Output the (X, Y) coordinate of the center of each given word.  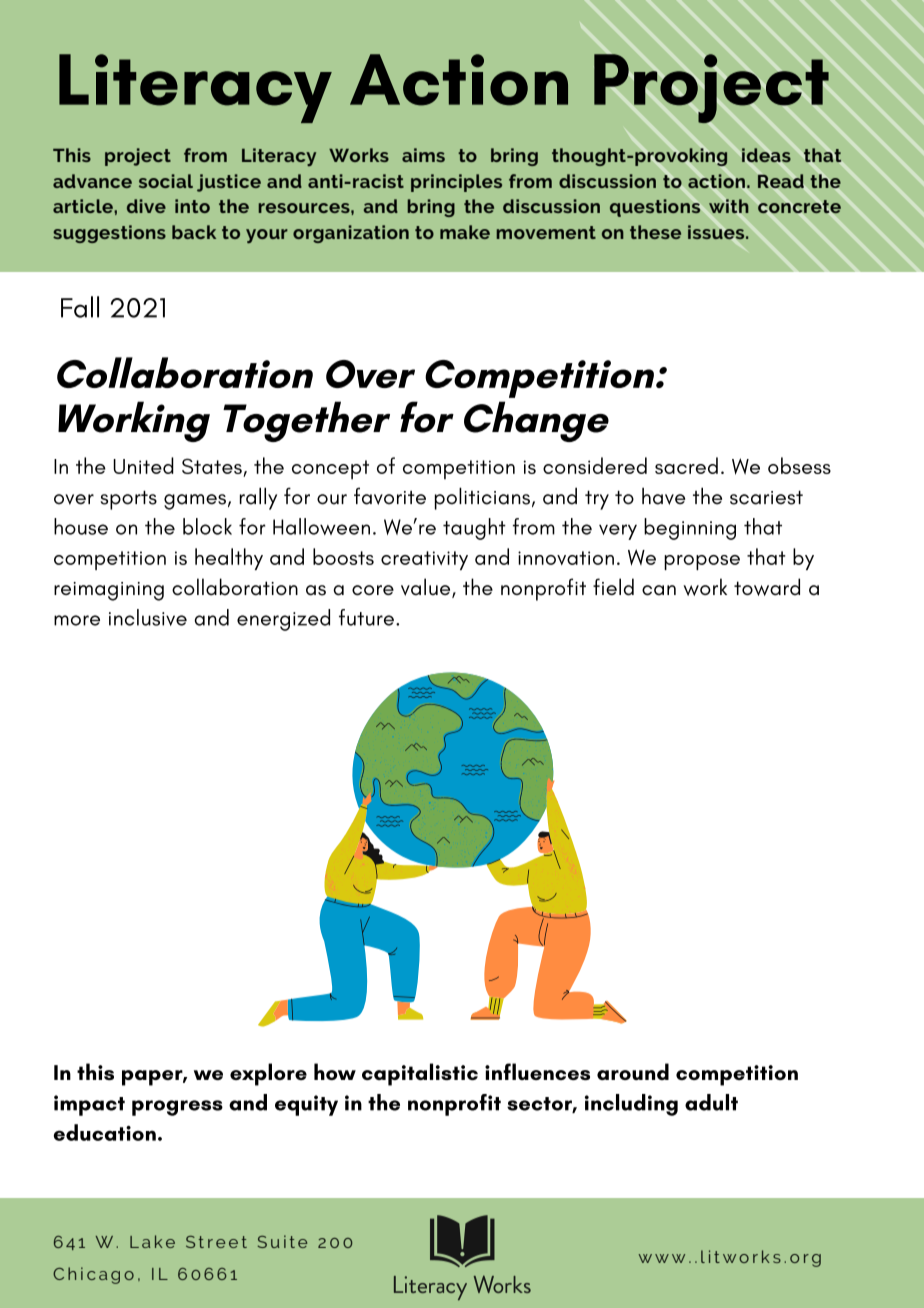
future (366, 617)
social (166, 181)
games (195, 502)
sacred (686, 465)
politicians (482, 498)
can (659, 590)
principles (456, 183)
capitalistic (420, 1074)
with (729, 206)
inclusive (148, 617)
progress (177, 1108)
